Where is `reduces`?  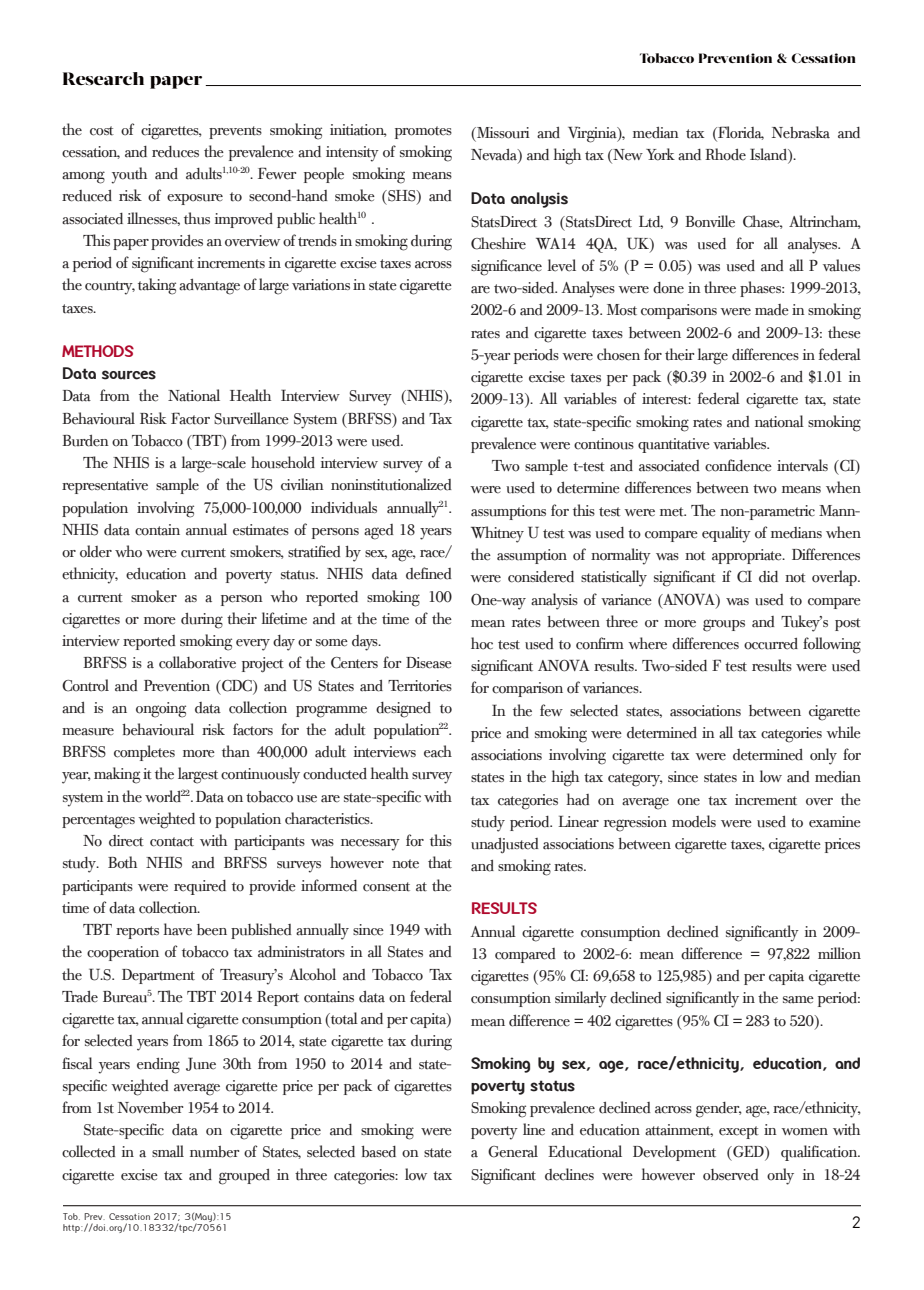 reduces is located at coordinates (175, 152).
